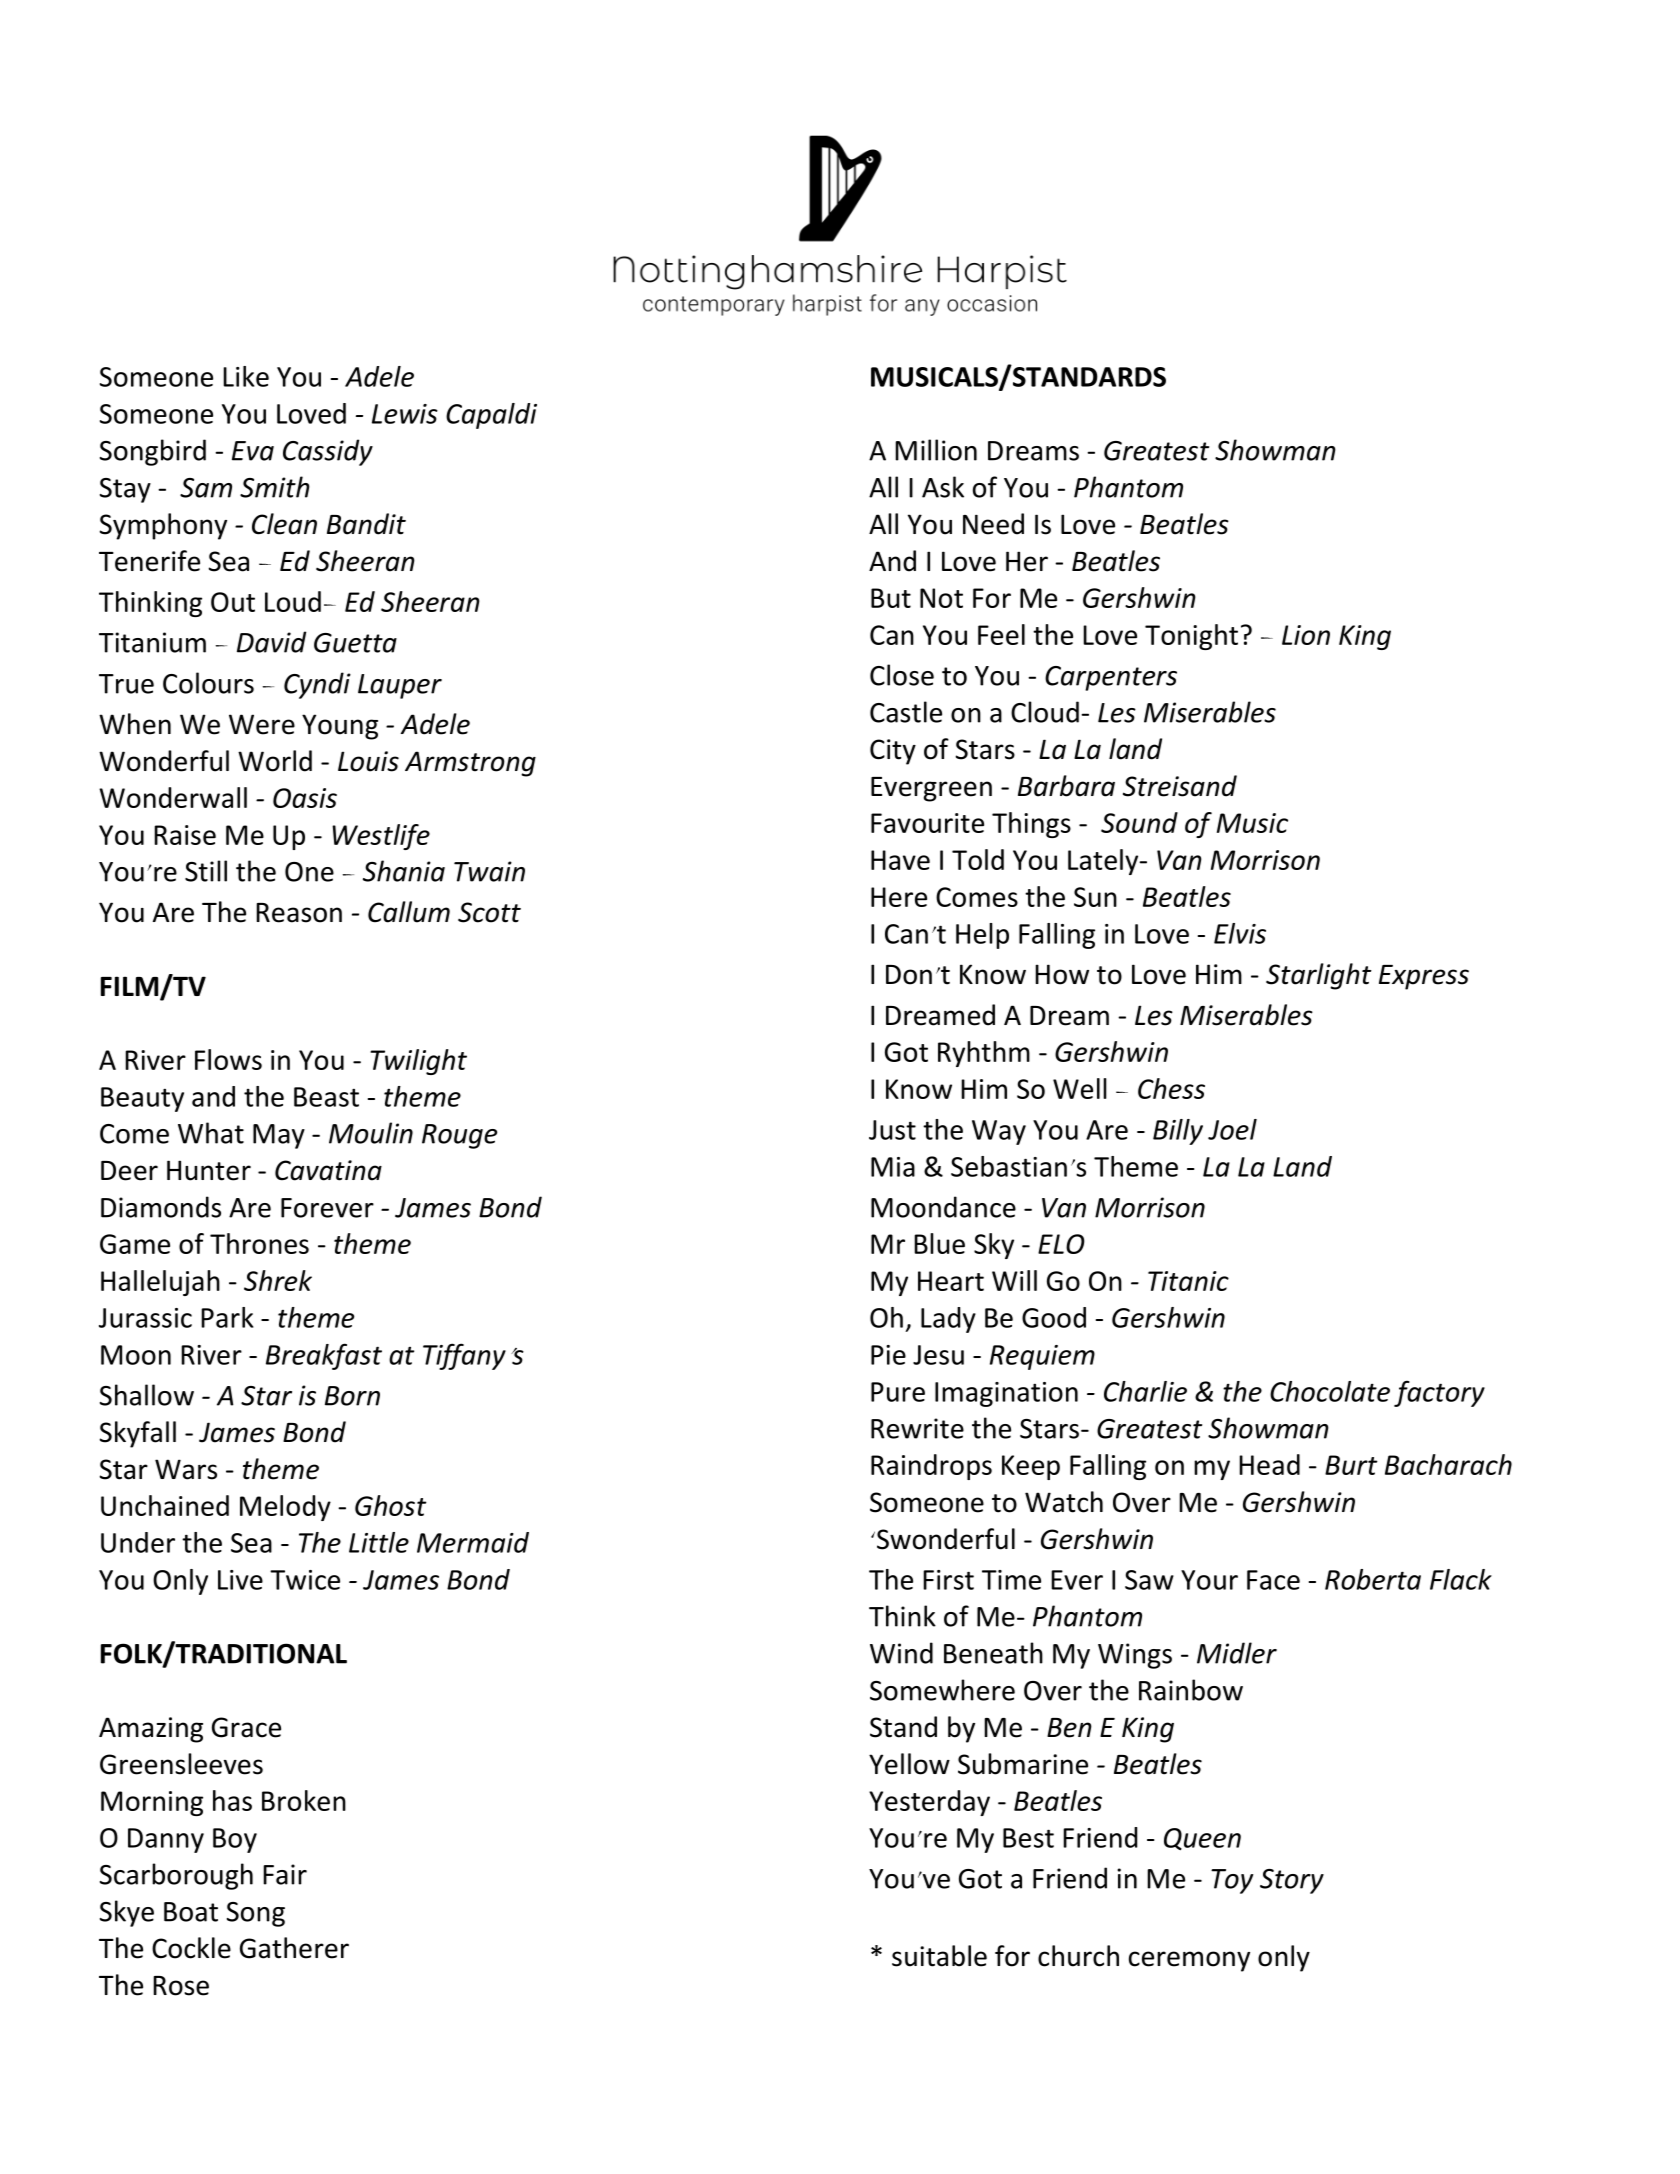 The image size is (1680, 2174). I want to click on Face, so click(1273, 1580).
